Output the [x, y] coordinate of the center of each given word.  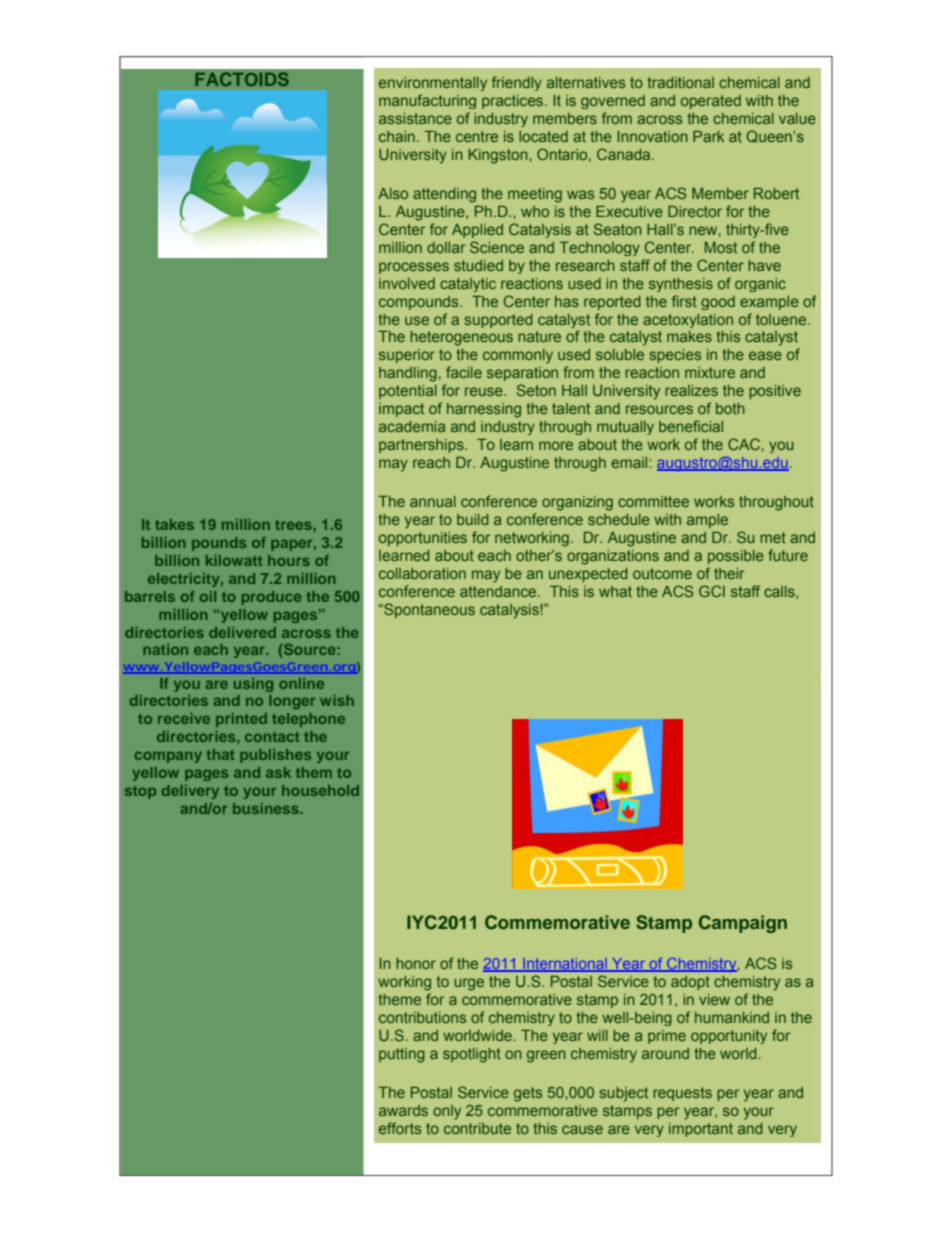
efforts [400, 1128]
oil [208, 596]
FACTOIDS [242, 79]
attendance [499, 591]
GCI [712, 591]
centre [477, 136]
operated [711, 102]
